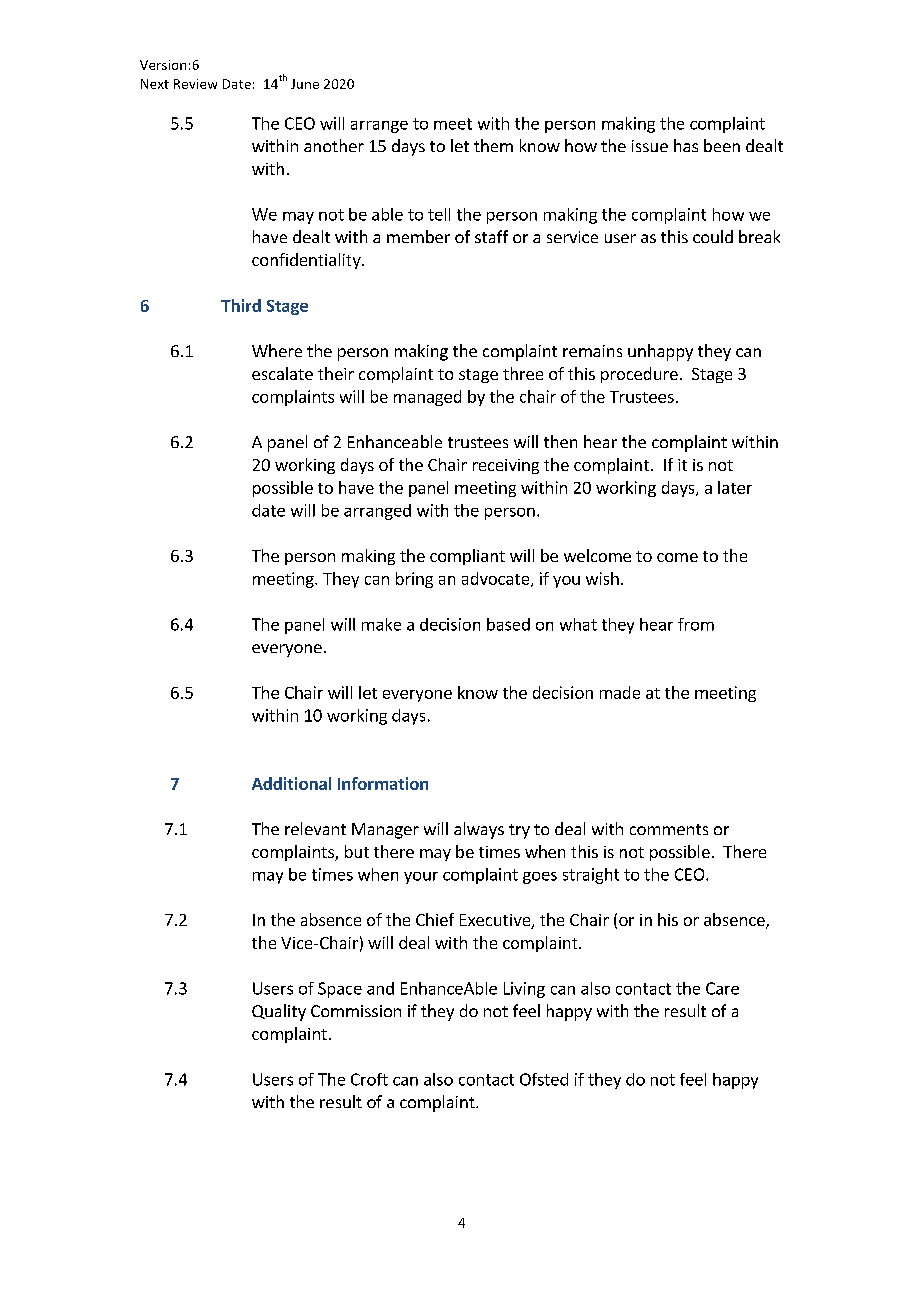 The height and width of the screenshot is (1308, 924). I want to click on make, so click(381, 624).
